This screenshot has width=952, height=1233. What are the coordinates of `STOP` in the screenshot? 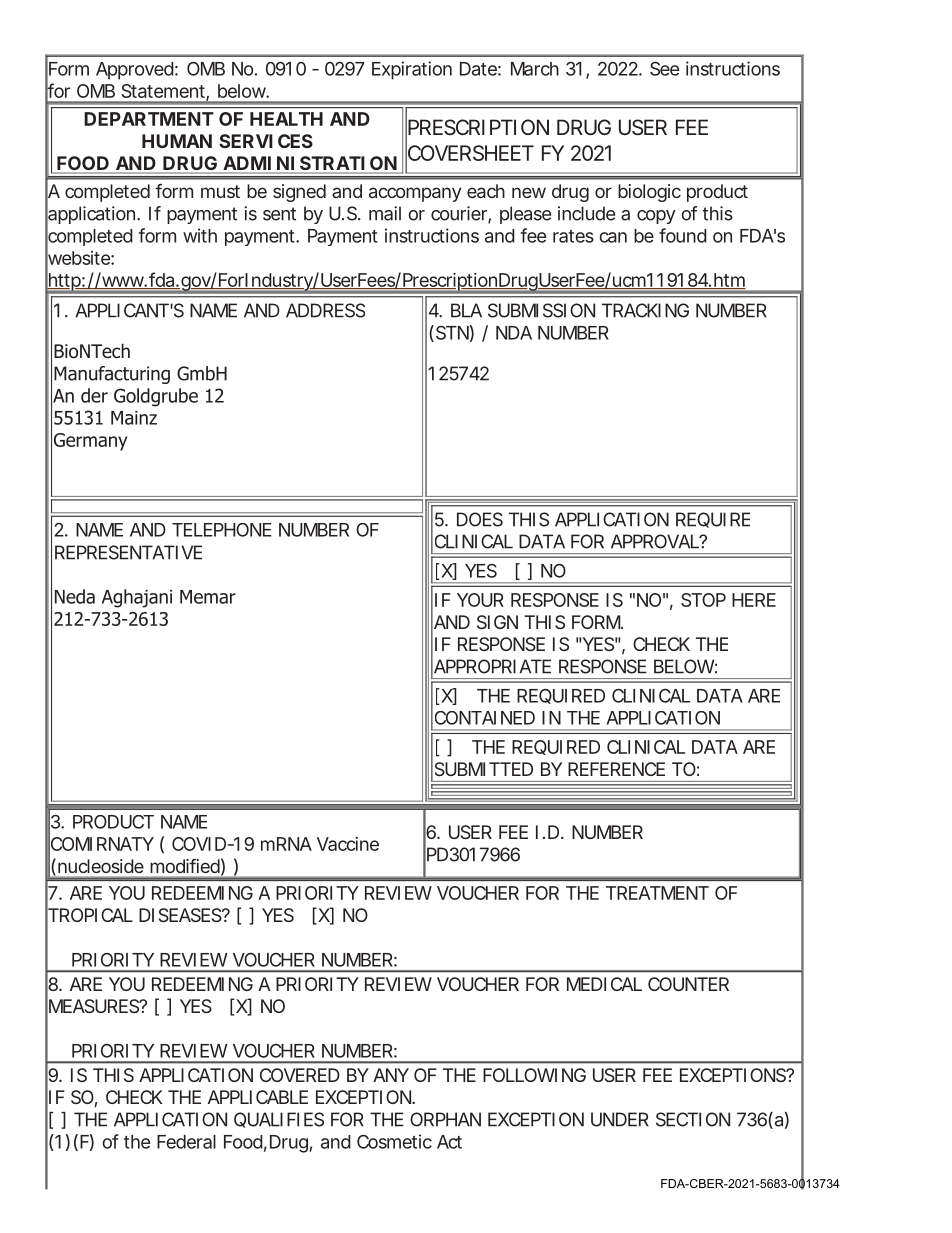 It's located at (703, 600).
